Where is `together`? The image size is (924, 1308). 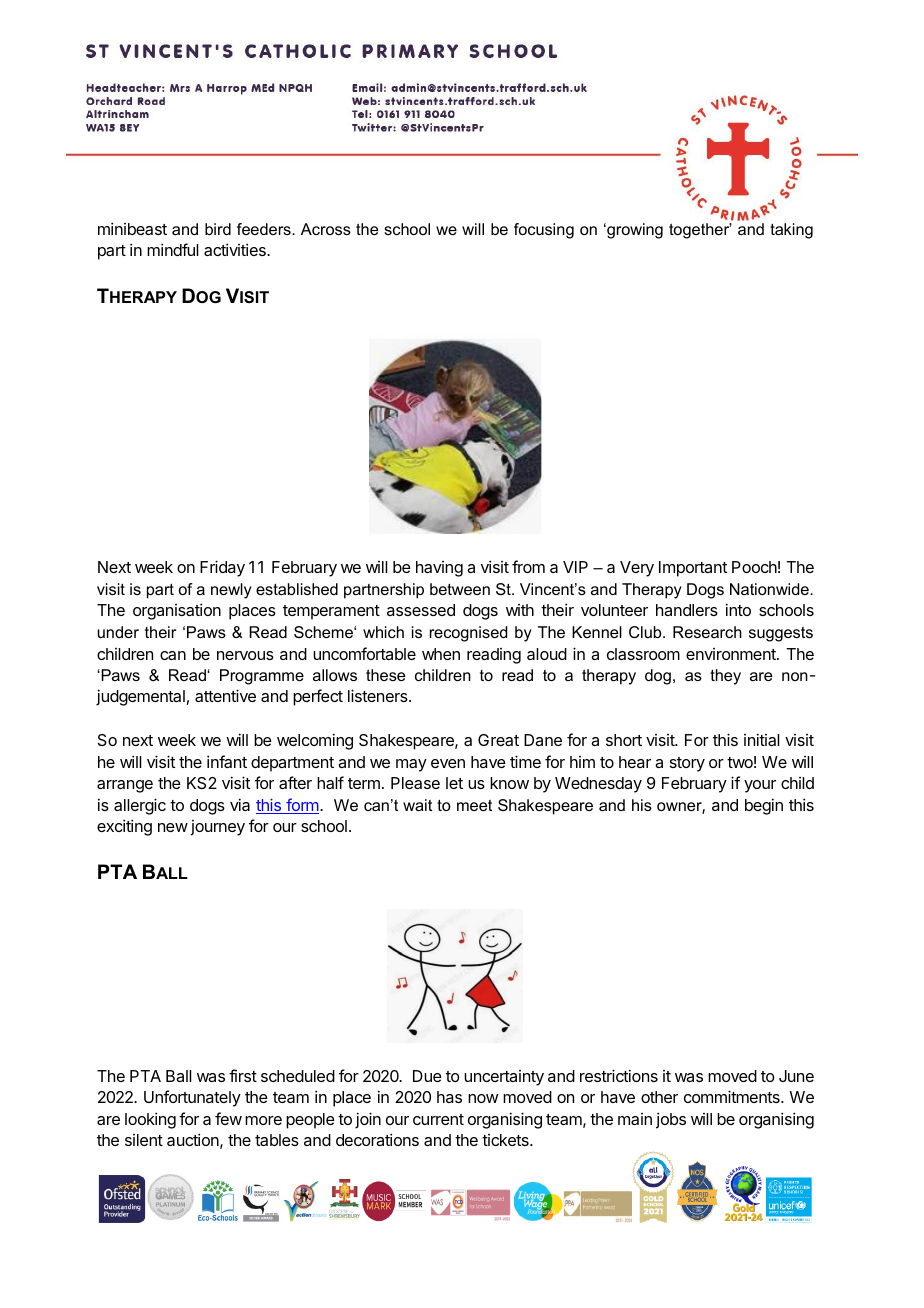
together is located at coordinates (700, 231).
